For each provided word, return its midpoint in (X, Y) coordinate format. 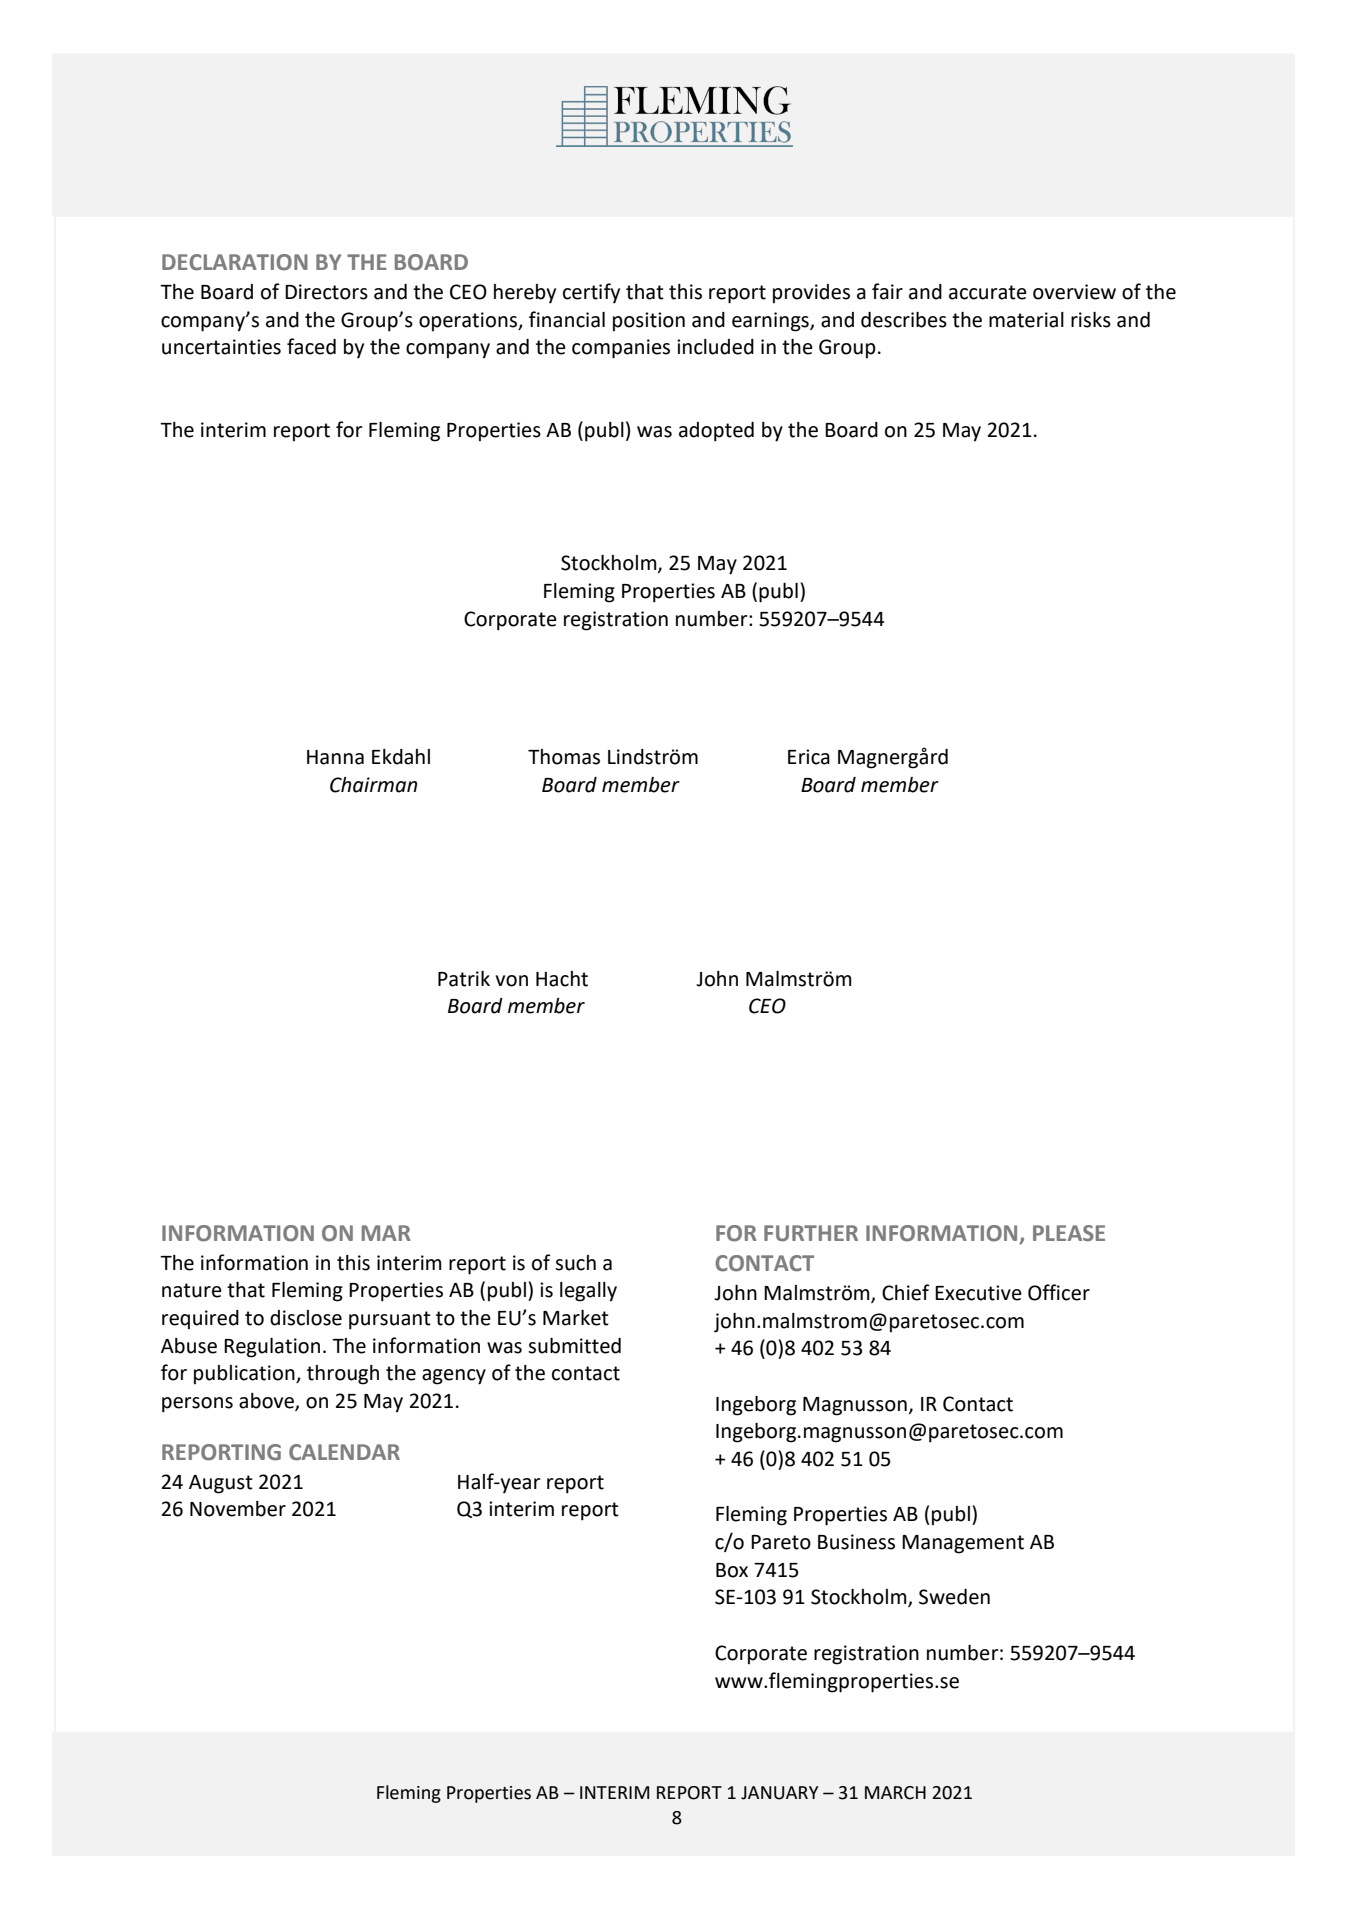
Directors (326, 292)
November (238, 1509)
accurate (988, 292)
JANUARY (780, 1793)
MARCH (895, 1793)
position (649, 322)
